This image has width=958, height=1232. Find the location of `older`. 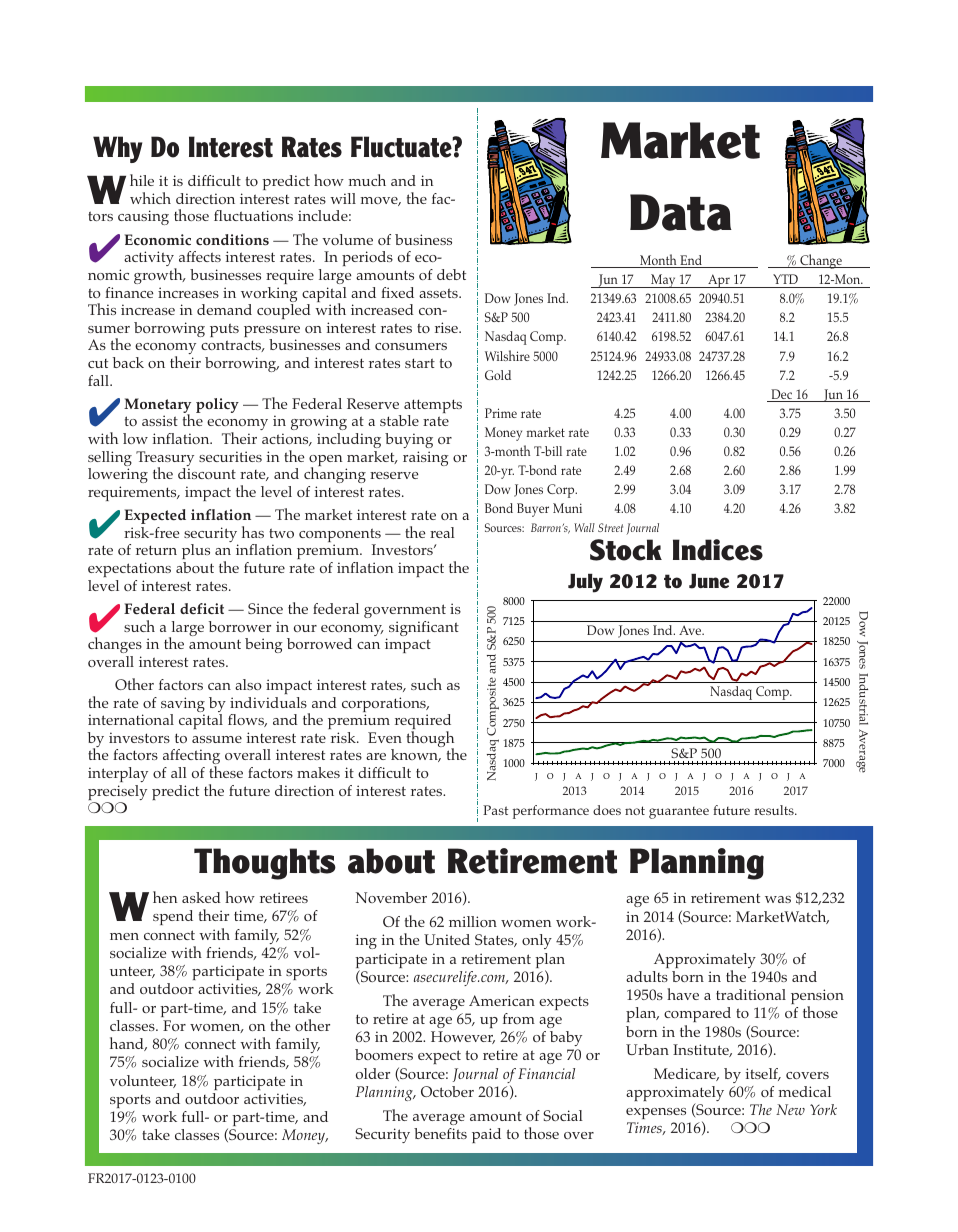

older is located at coordinates (373, 1073).
